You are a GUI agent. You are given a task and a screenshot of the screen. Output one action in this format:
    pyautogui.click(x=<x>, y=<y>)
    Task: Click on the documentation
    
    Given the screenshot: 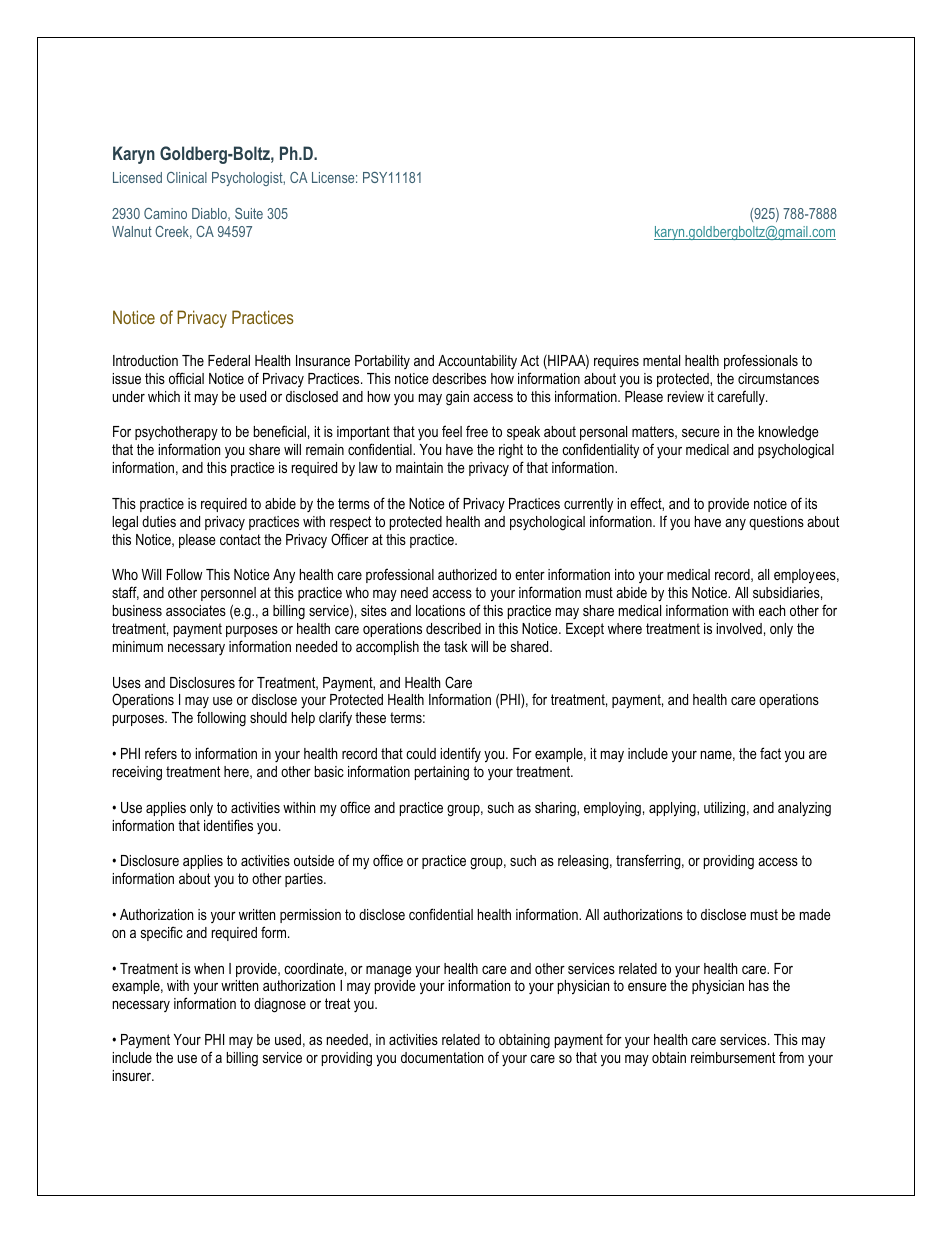 What is the action you would take?
    pyautogui.click(x=442, y=1057)
